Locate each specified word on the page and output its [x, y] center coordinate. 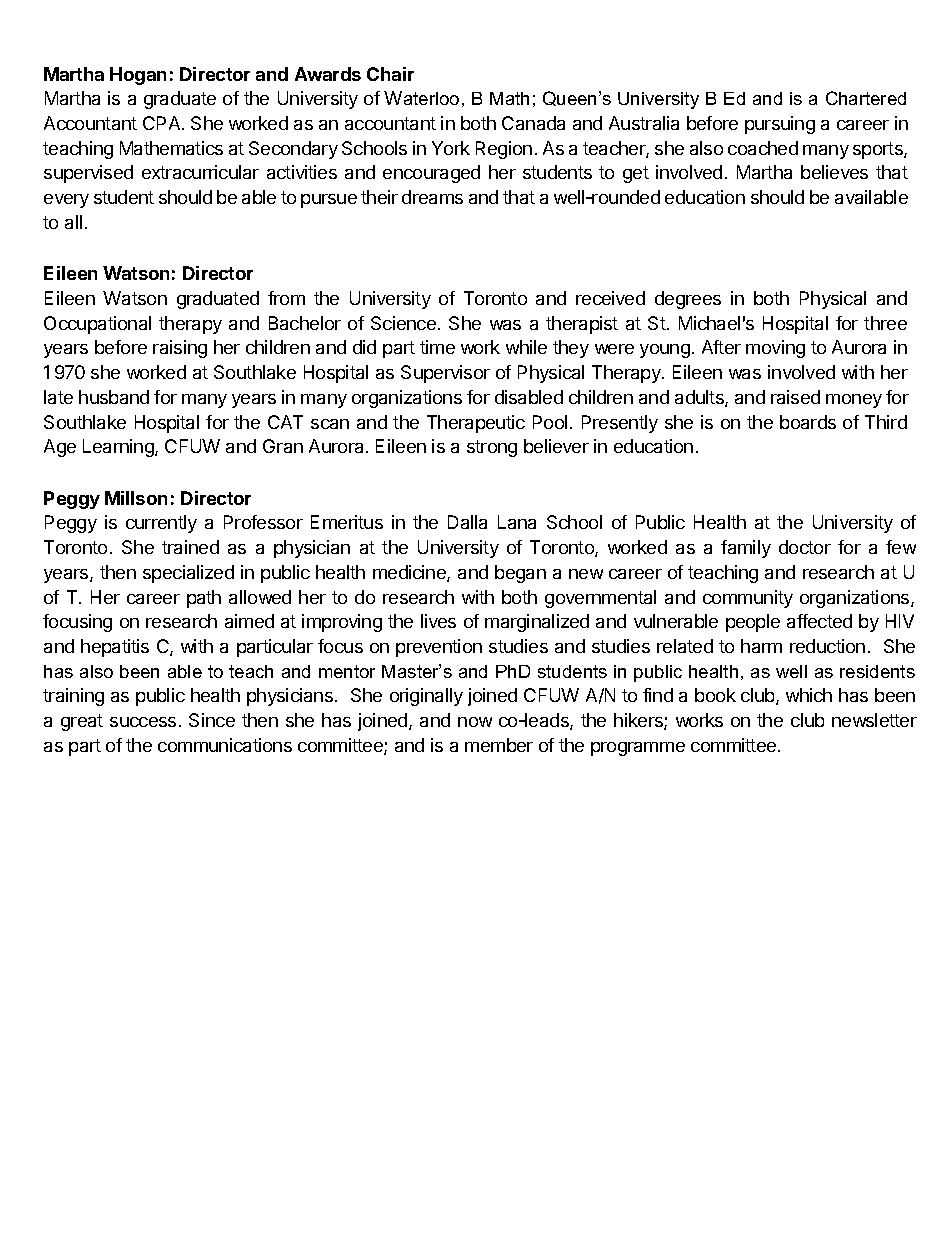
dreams [432, 197]
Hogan [138, 76]
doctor [805, 547]
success [143, 722]
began [520, 574]
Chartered [866, 98]
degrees [688, 300]
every [66, 201]
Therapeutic [476, 424]
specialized [188, 574]
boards [808, 422]
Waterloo [421, 98]
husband [114, 397]
